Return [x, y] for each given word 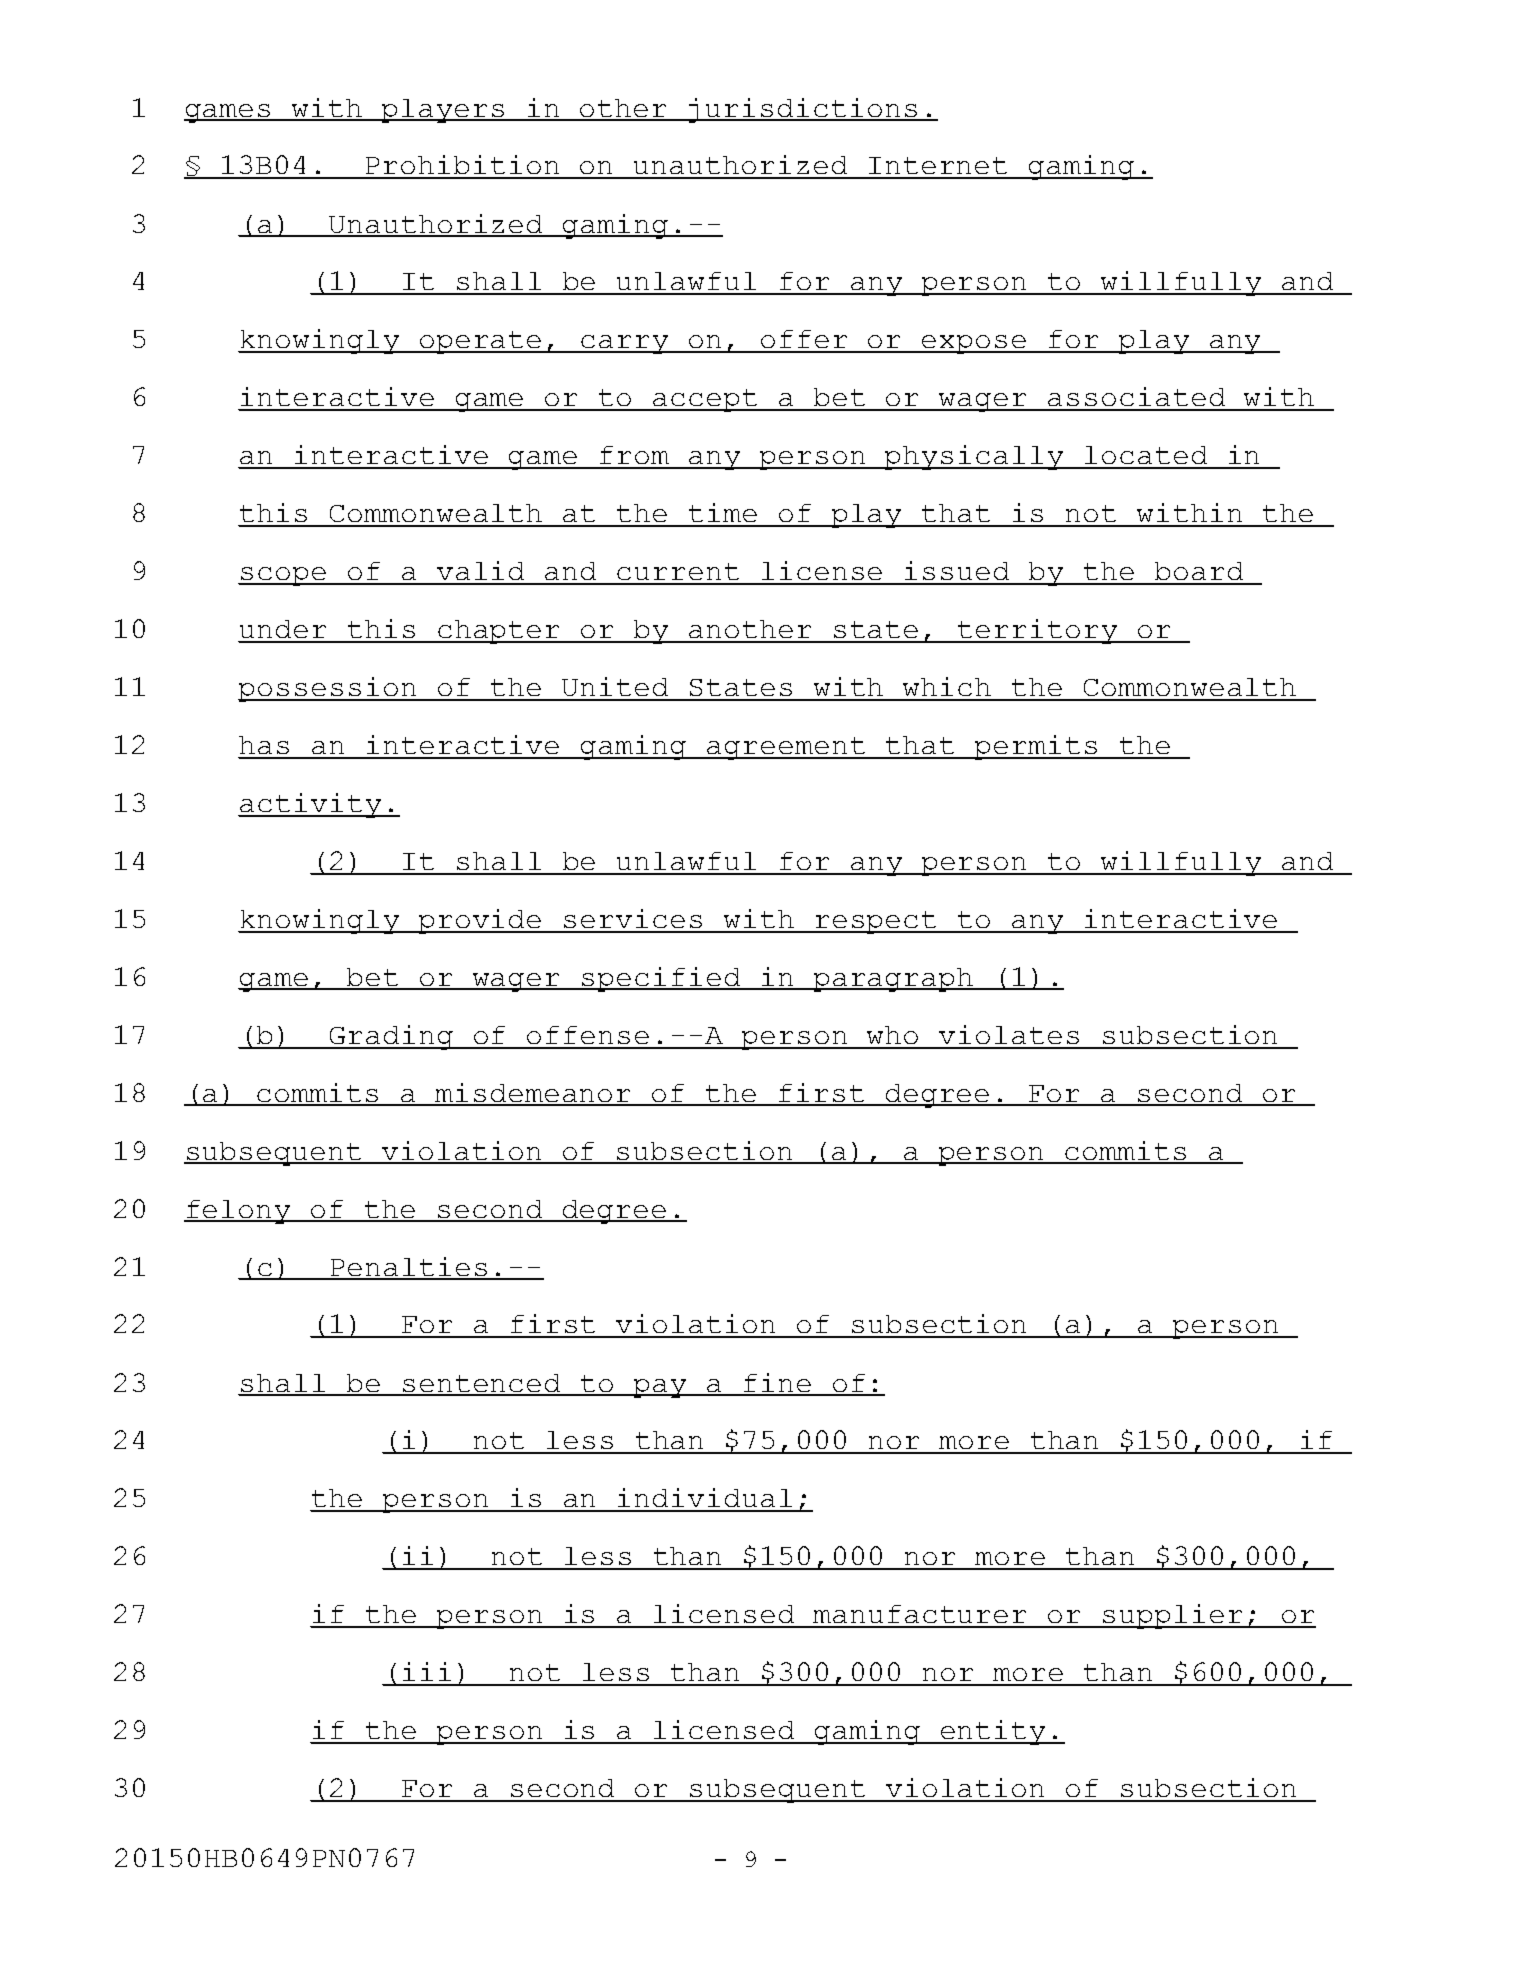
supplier [1173, 1616]
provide [480, 921]
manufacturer [920, 1616]
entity [993, 1732]
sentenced [482, 1384]
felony [239, 1212]
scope [284, 576]
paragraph [893, 980]
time [723, 514]
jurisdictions [803, 110]
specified [661, 979]
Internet [938, 167]
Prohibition [463, 166]
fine [777, 1384]
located [1146, 457]
